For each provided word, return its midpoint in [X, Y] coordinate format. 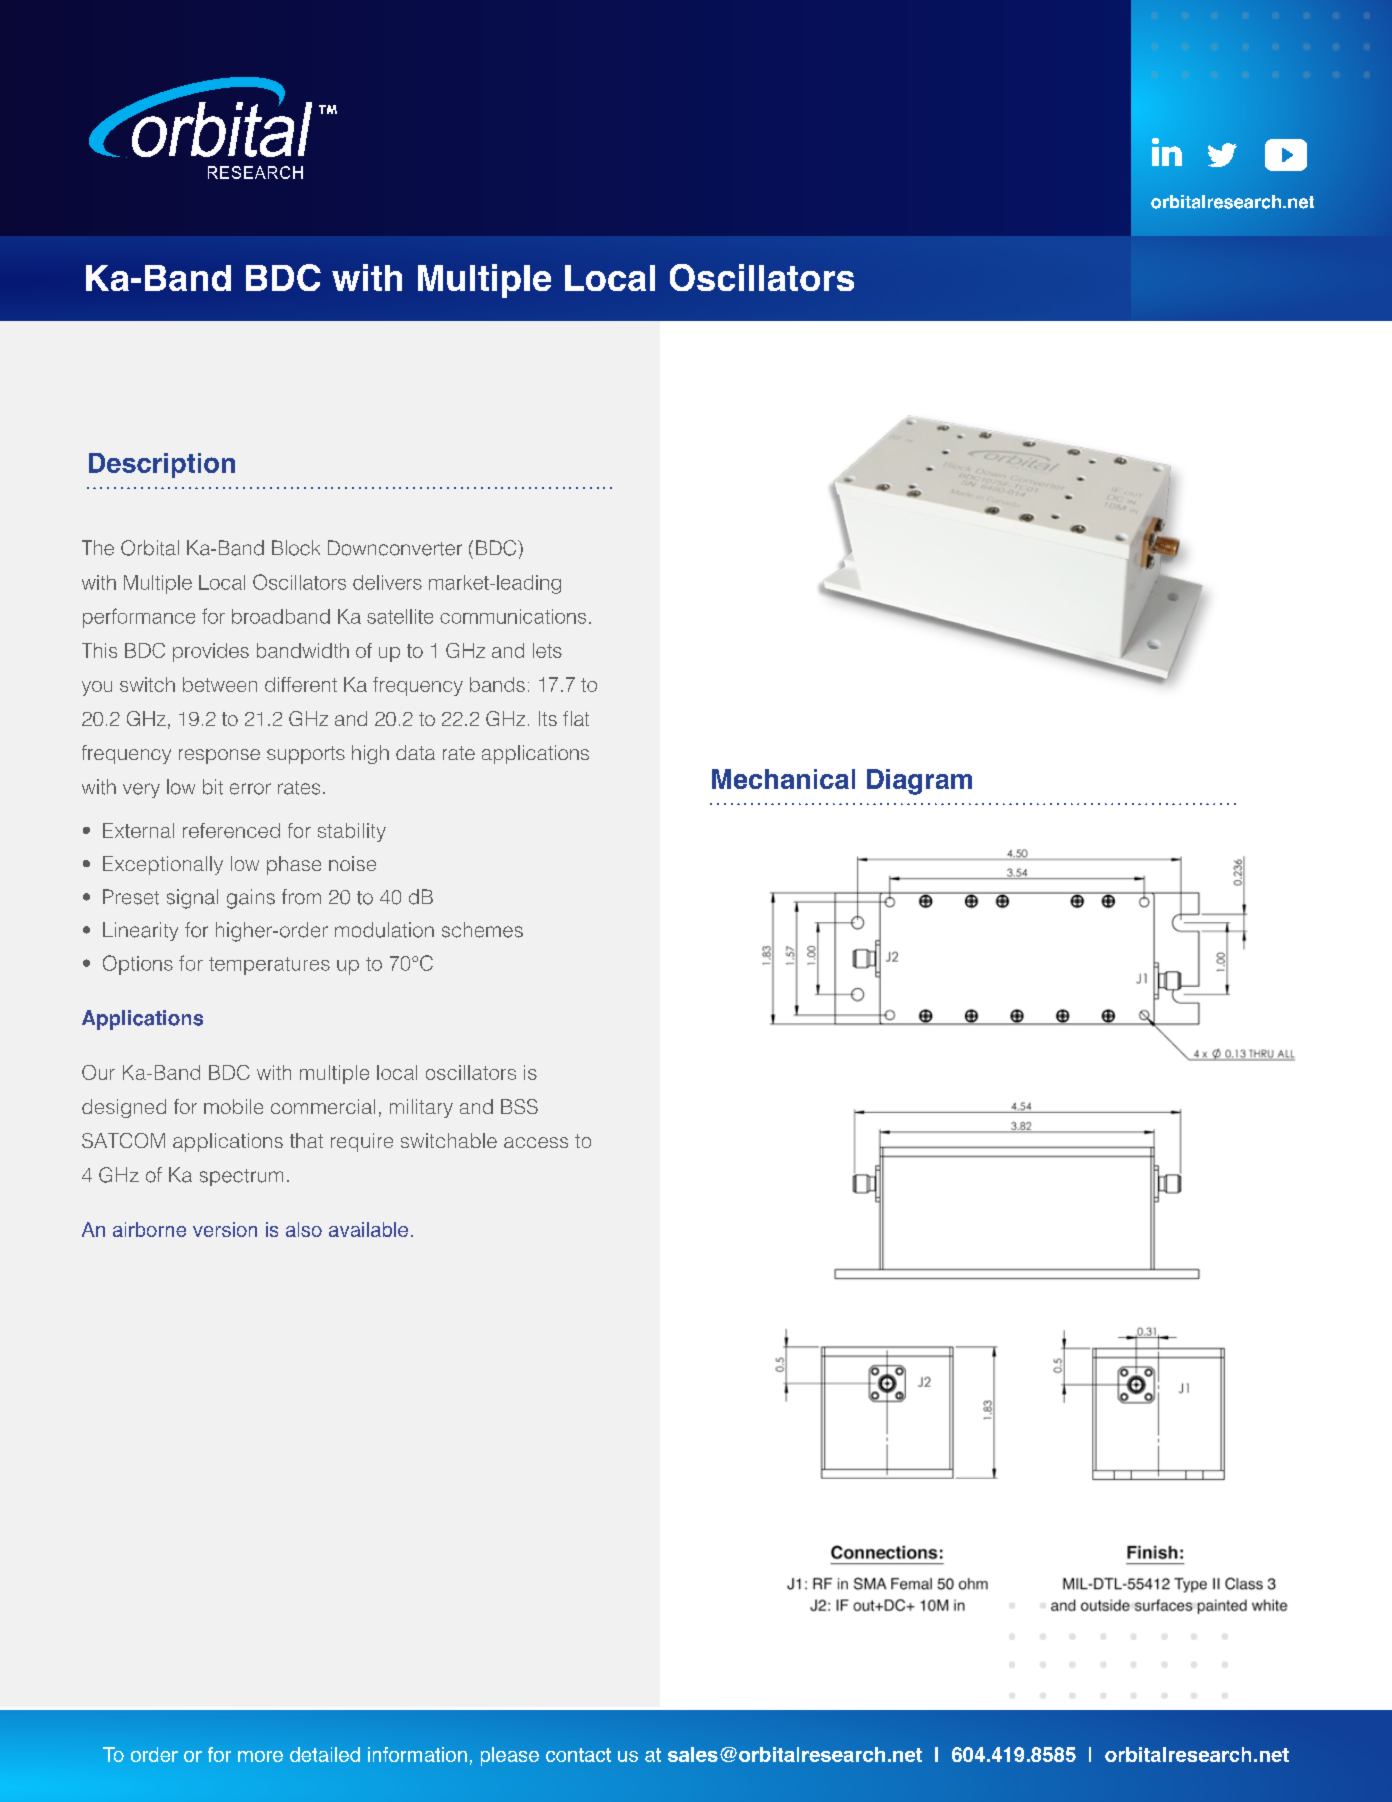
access [536, 1142]
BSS [519, 1106]
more [260, 1756]
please [510, 1756]
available [368, 1229]
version [225, 1229]
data [415, 752]
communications [513, 616]
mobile [233, 1106]
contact [578, 1755]
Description [162, 465]
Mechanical [783, 779]
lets [547, 650]
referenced [231, 830]
